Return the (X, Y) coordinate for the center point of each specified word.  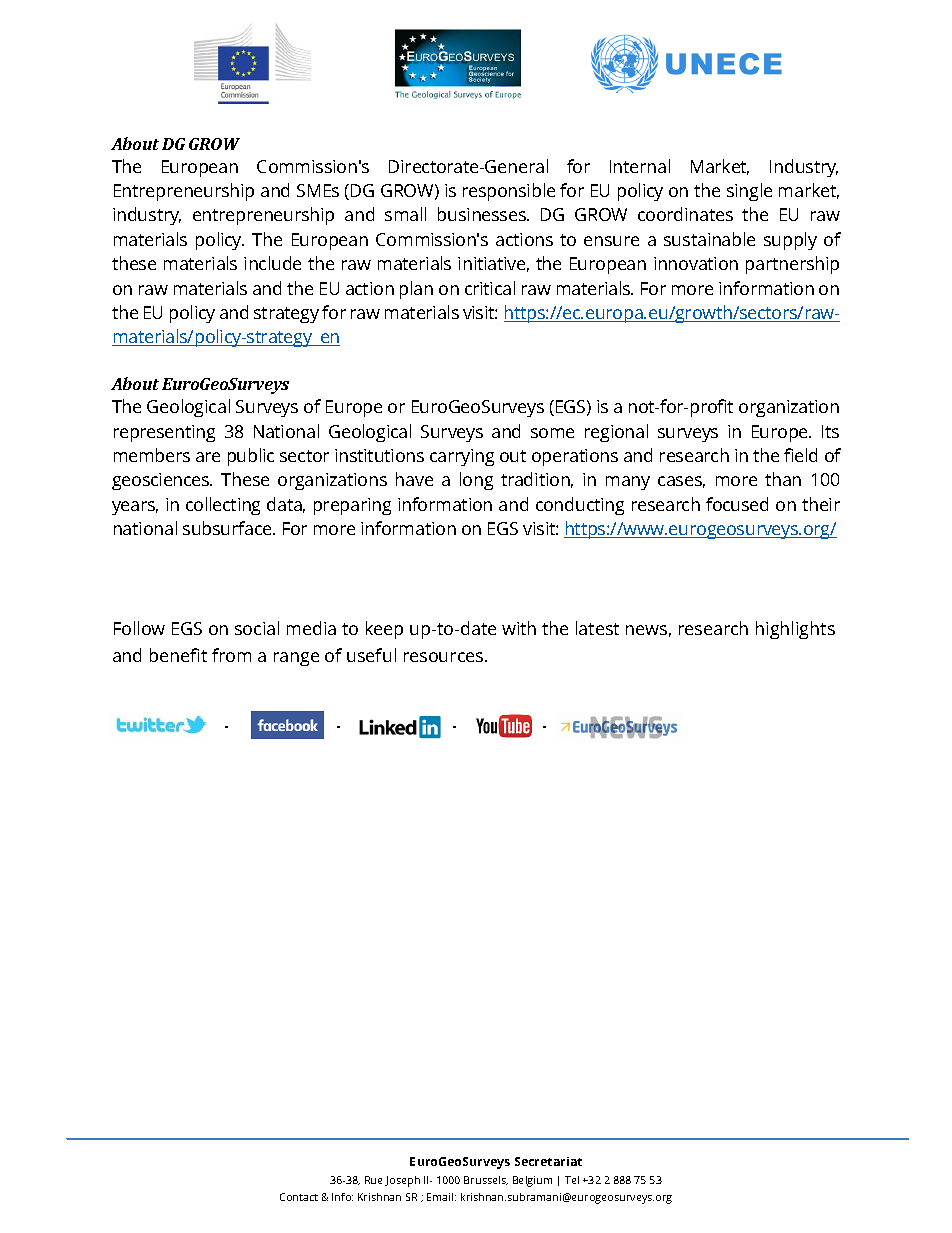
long (476, 481)
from (231, 655)
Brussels (486, 1180)
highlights (795, 630)
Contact (299, 1197)
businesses (483, 214)
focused (737, 504)
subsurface (228, 528)
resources (445, 657)
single (749, 192)
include (272, 263)
